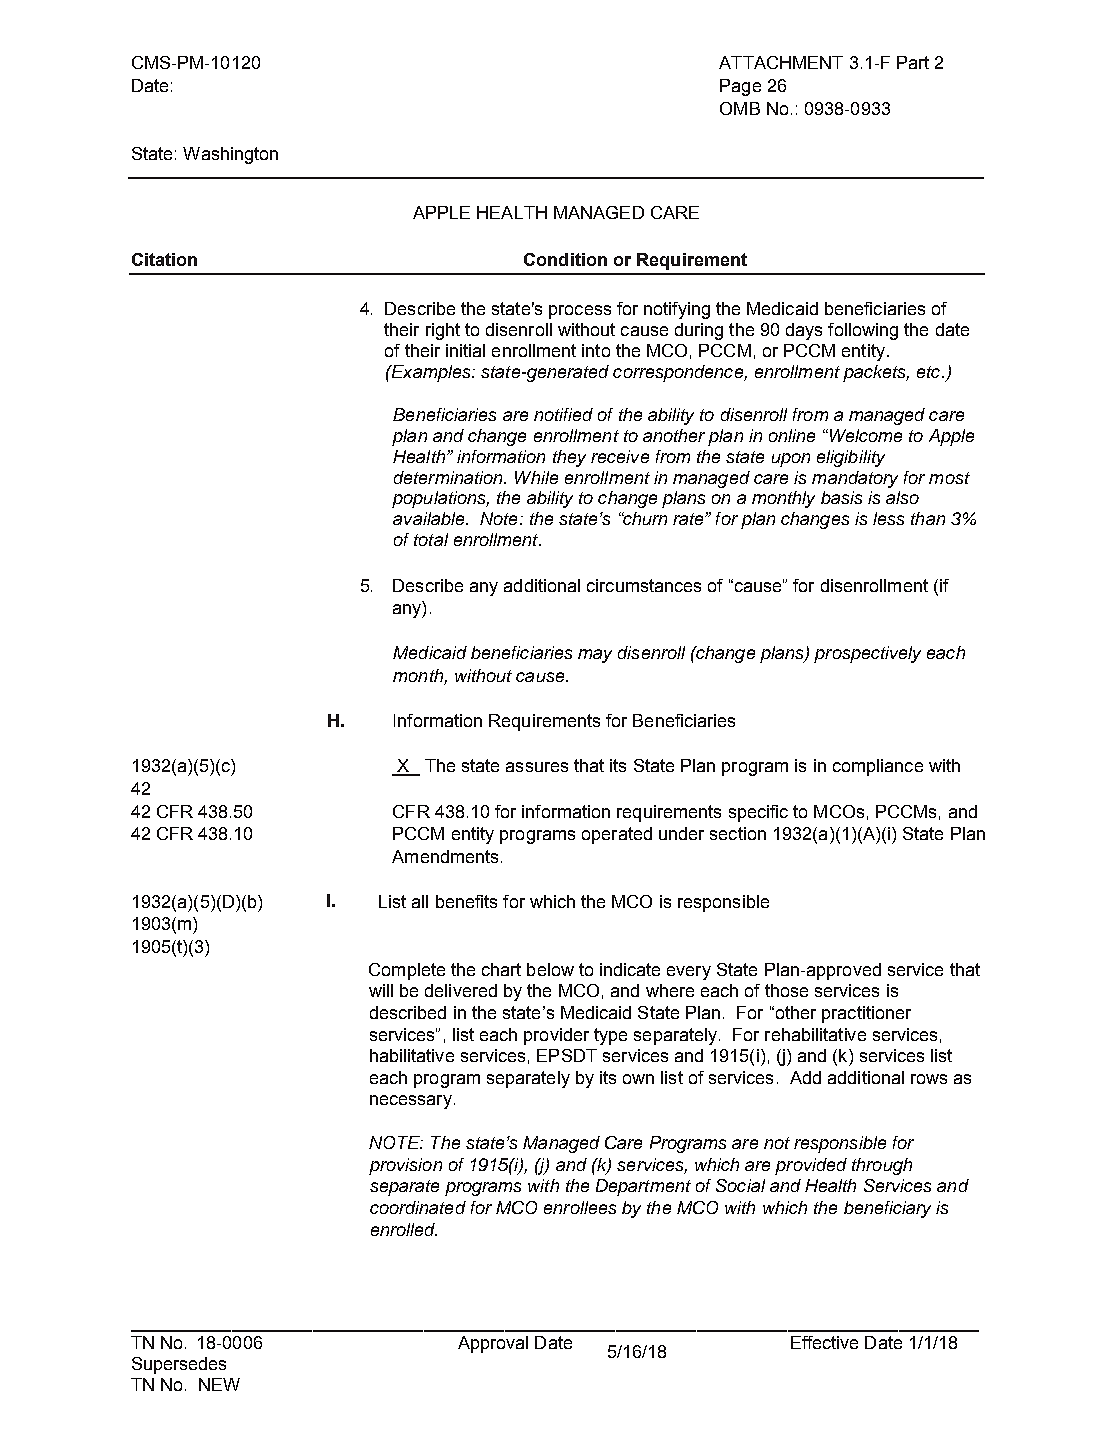 This image has height=1440, width=1112. Describe the element at coordinates (841, 497) in the image. I see `basis` at that location.
